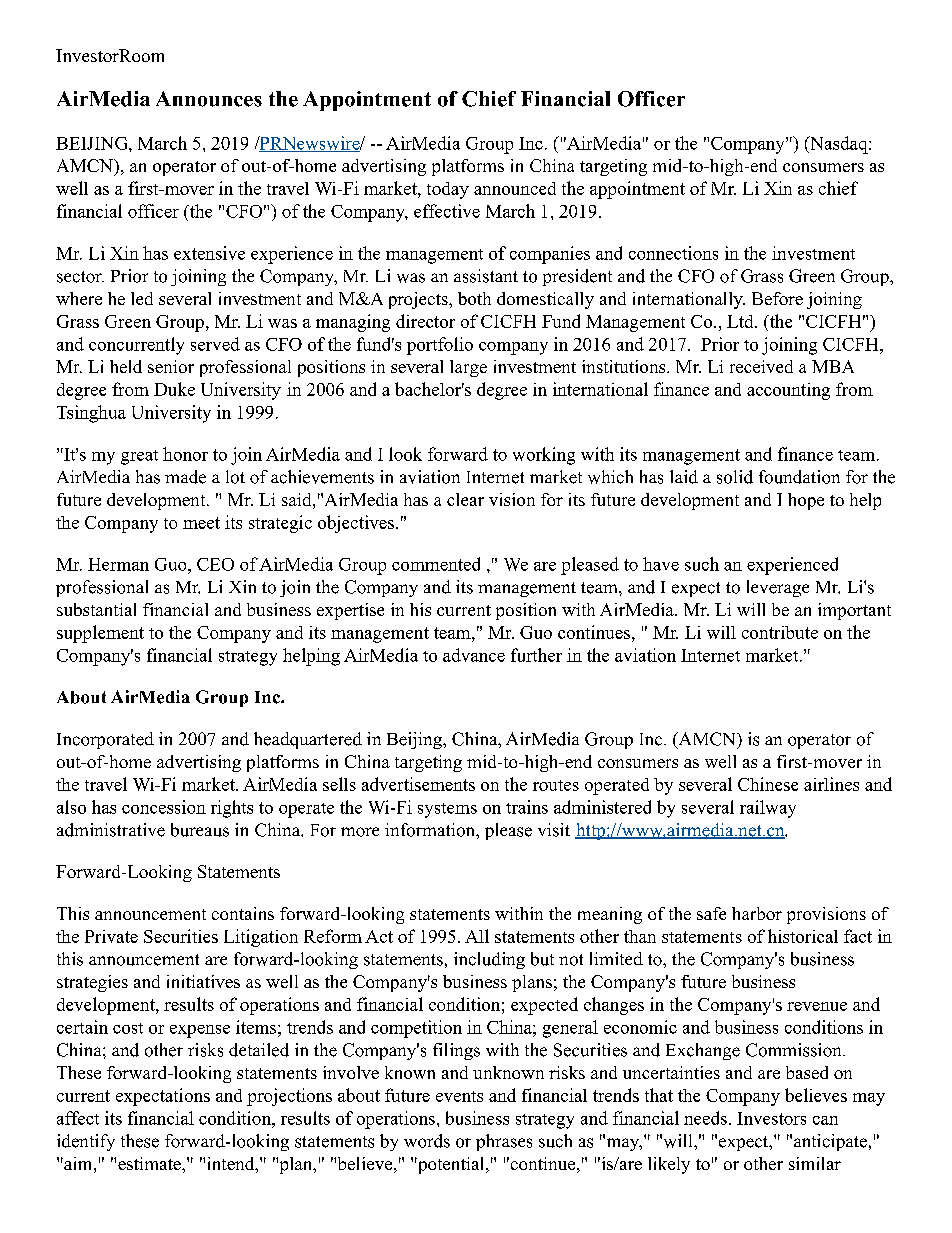 The width and height of the screenshot is (952, 1233). What do you see at coordinates (174, 389) in the screenshot?
I see `Duke` at bounding box center [174, 389].
